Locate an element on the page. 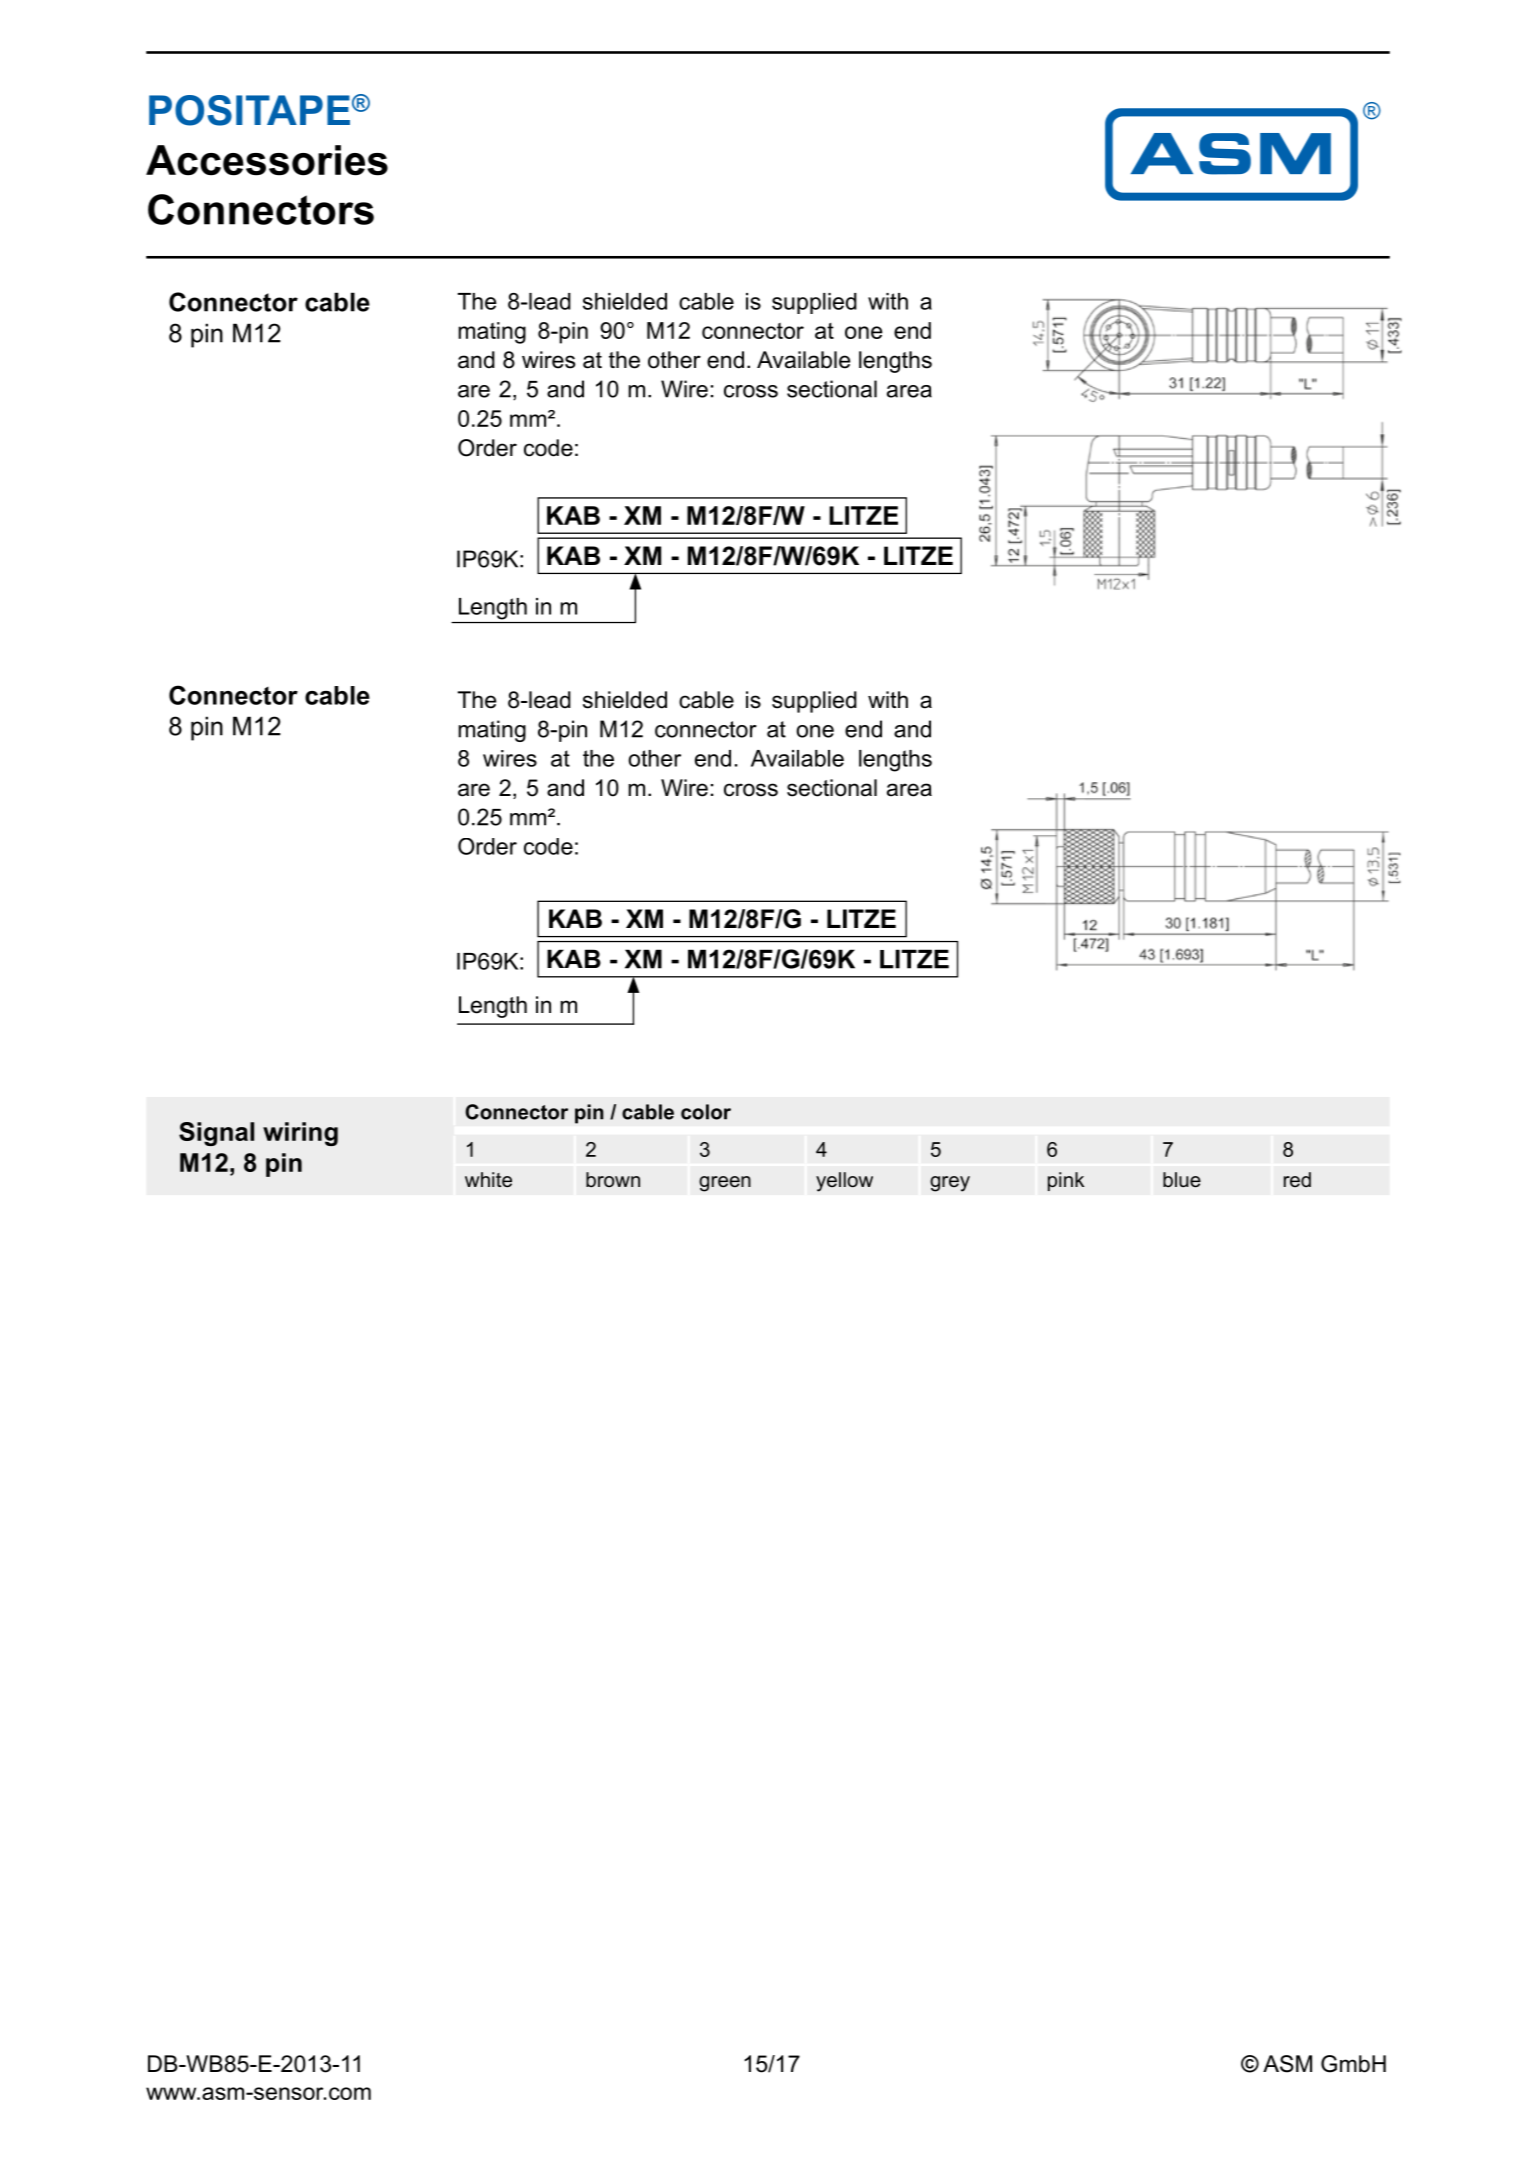 The image size is (1536, 2172). green is located at coordinates (725, 1184).
